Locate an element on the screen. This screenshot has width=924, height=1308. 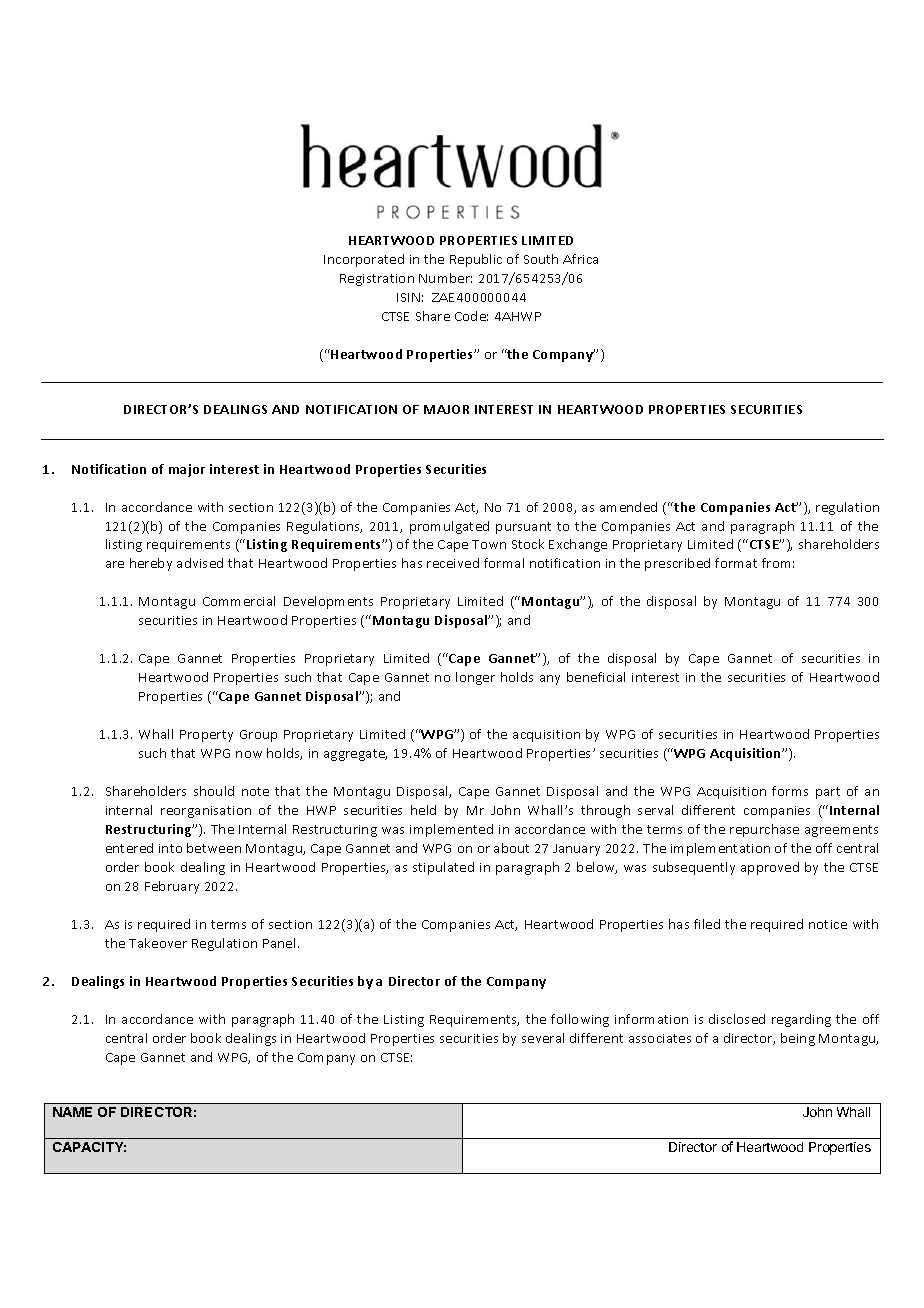
NAME is located at coordinates (72, 1112).
